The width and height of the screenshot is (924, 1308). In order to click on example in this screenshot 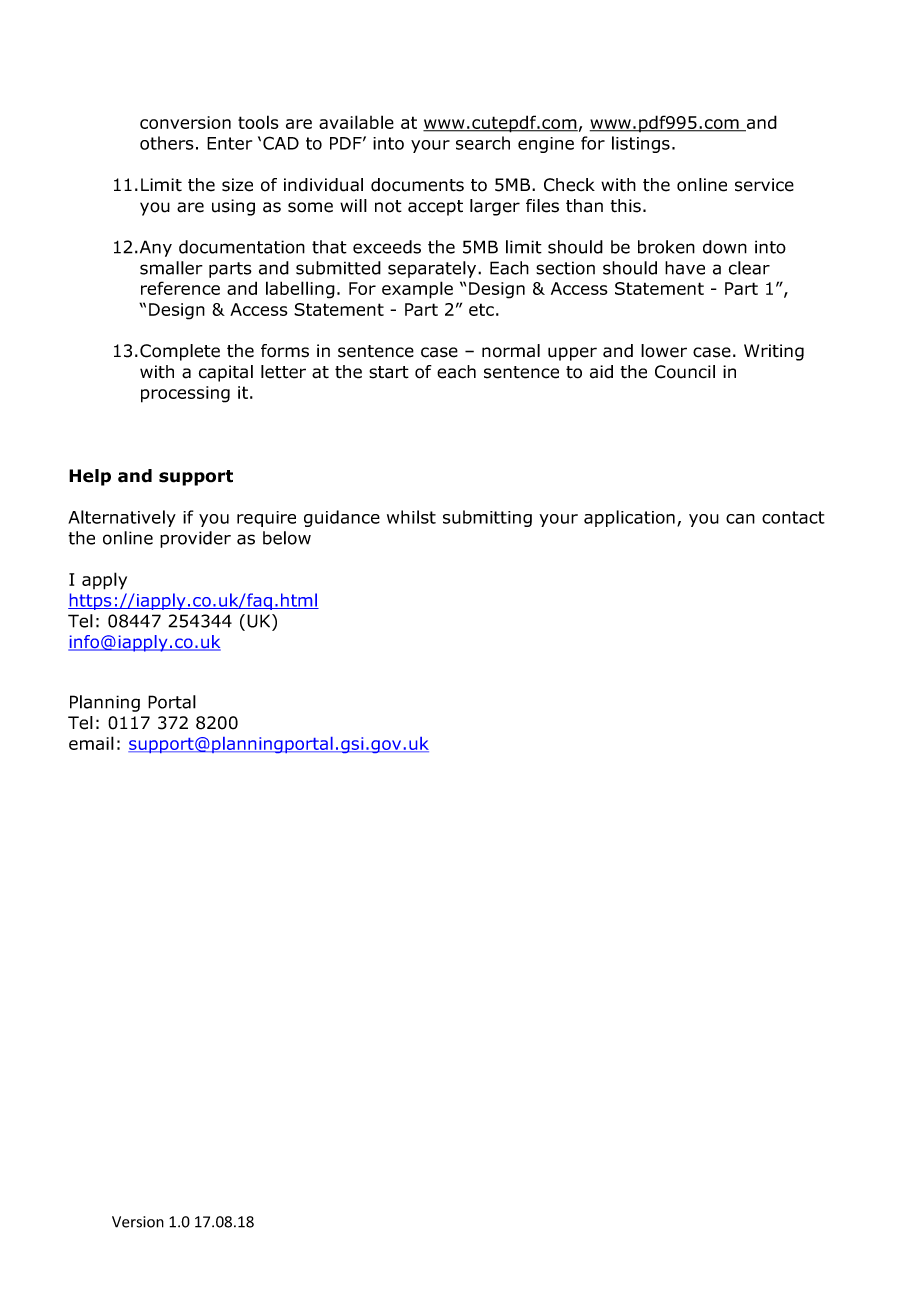, I will do `click(417, 290)`.
